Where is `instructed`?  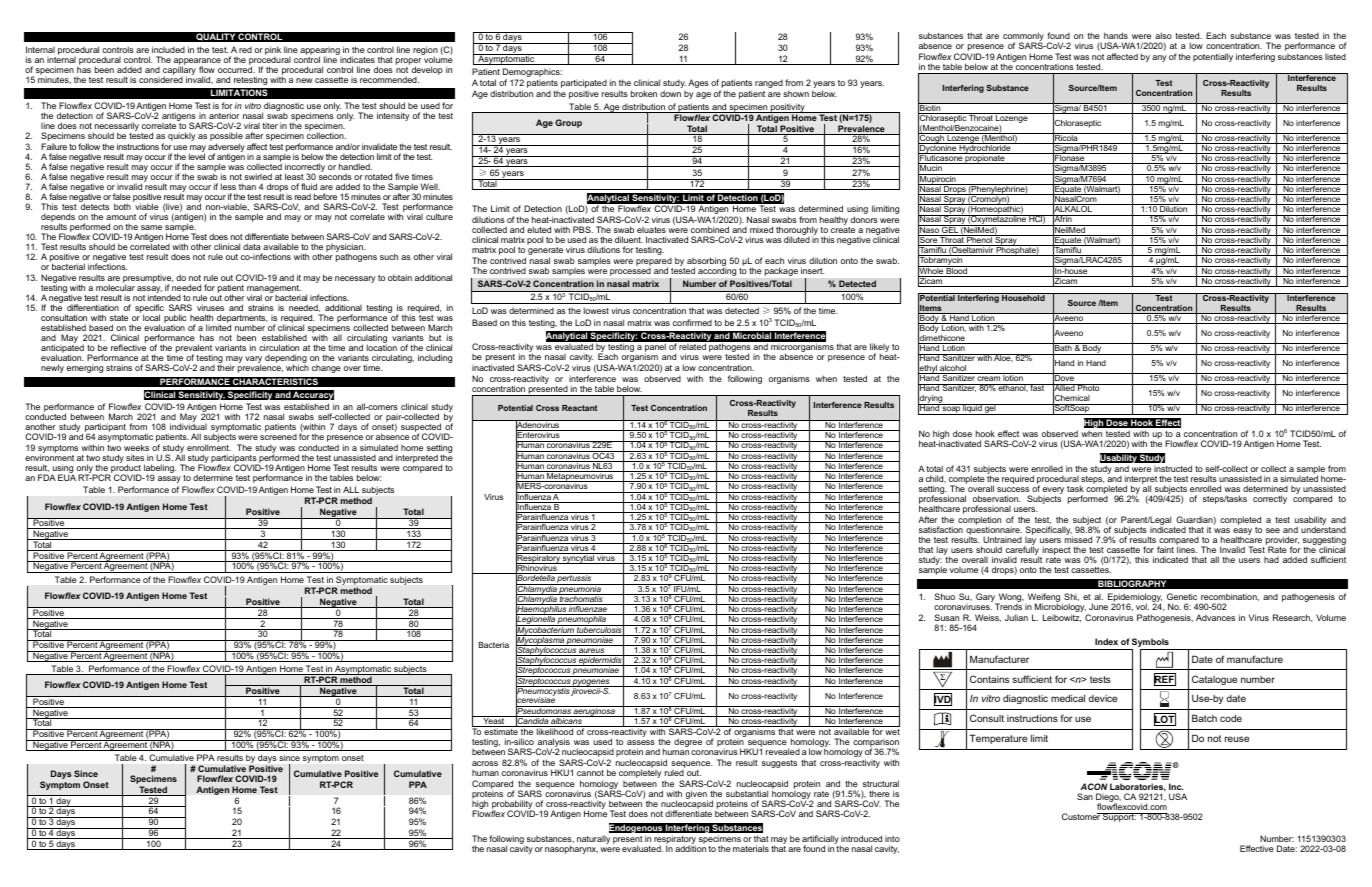
instructed is located at coordinates (1173, 468).
